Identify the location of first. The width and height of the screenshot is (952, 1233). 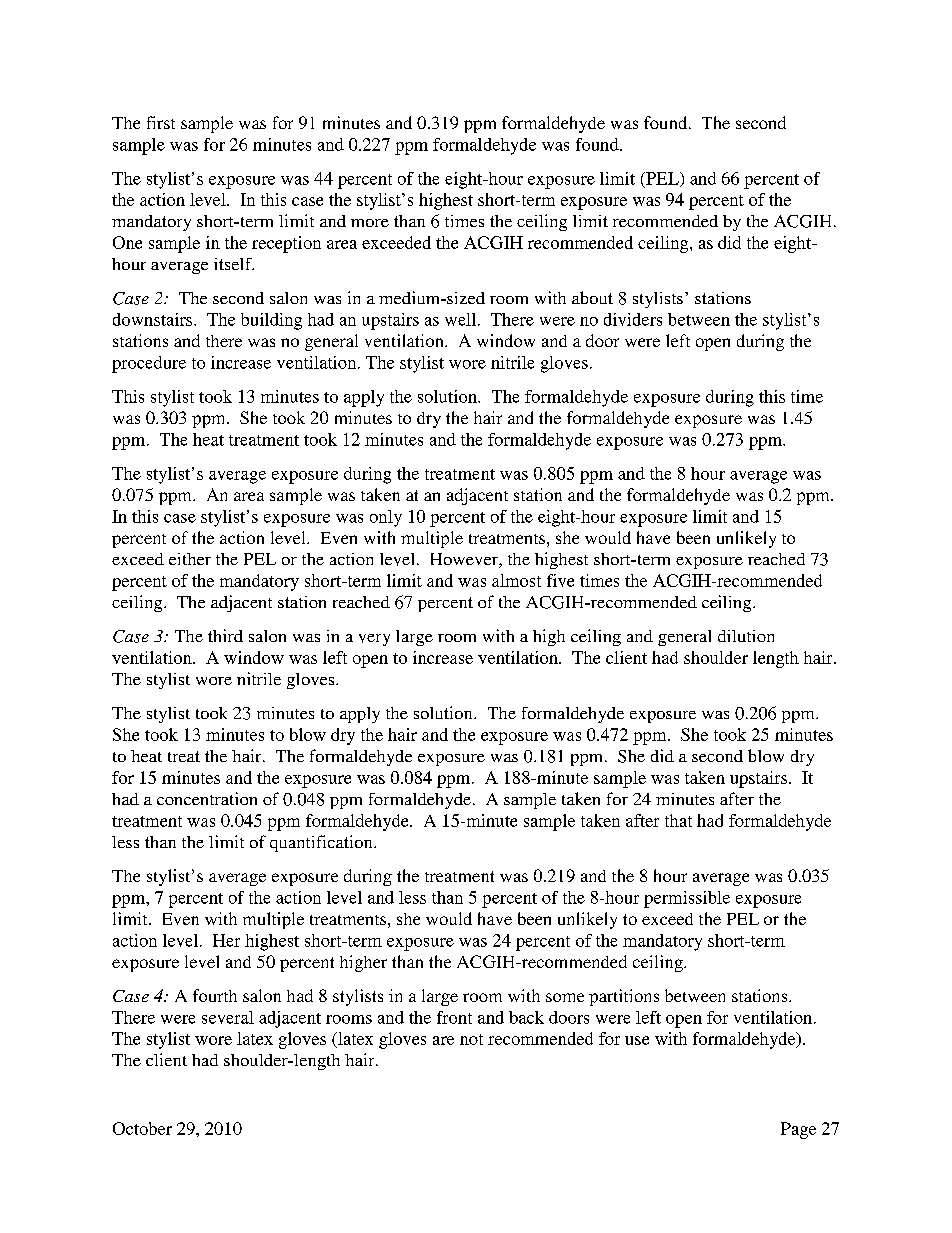
(161, 122).
